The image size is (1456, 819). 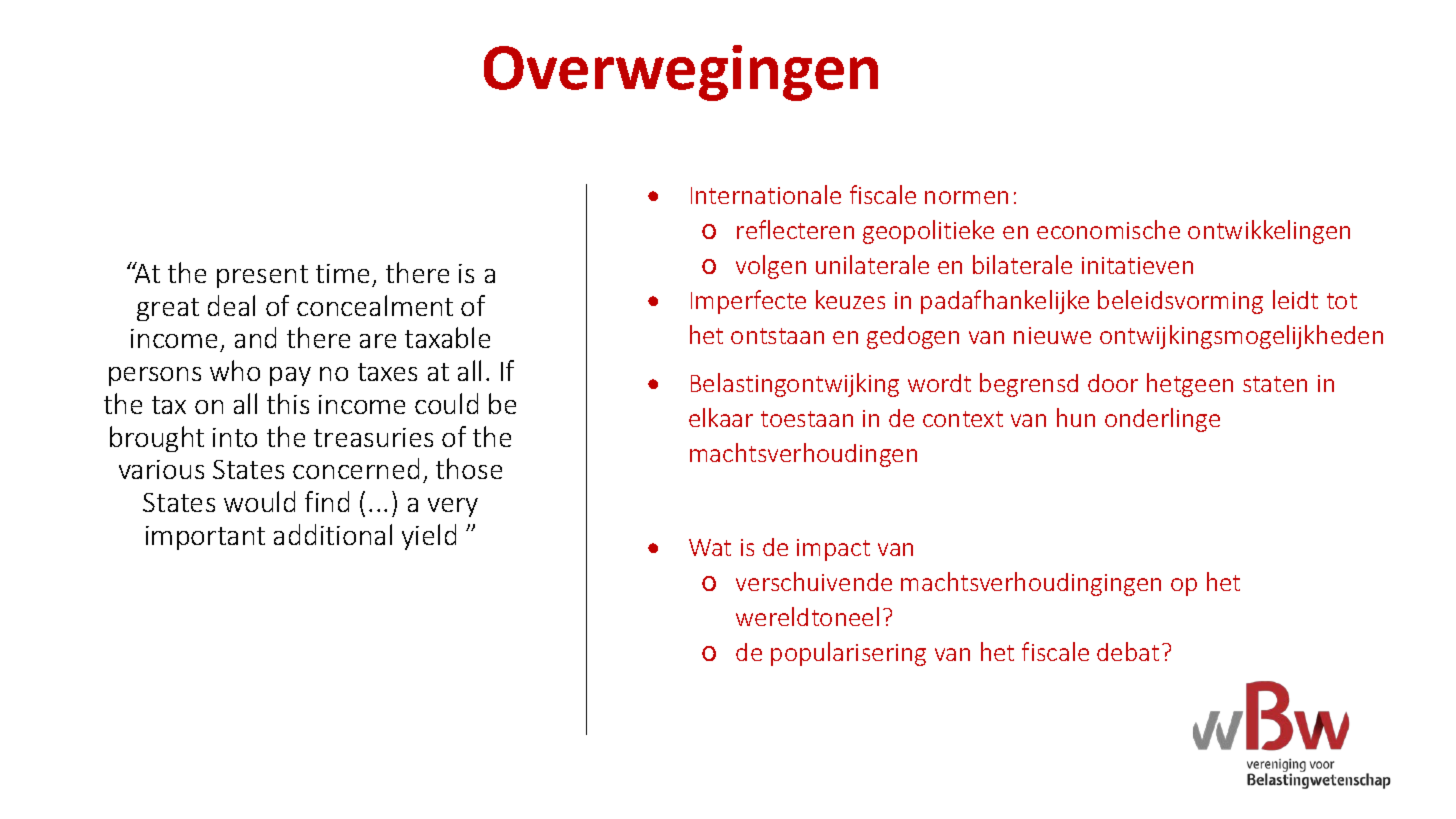 I want to click on Internationale, so click(x=766, y=194).
